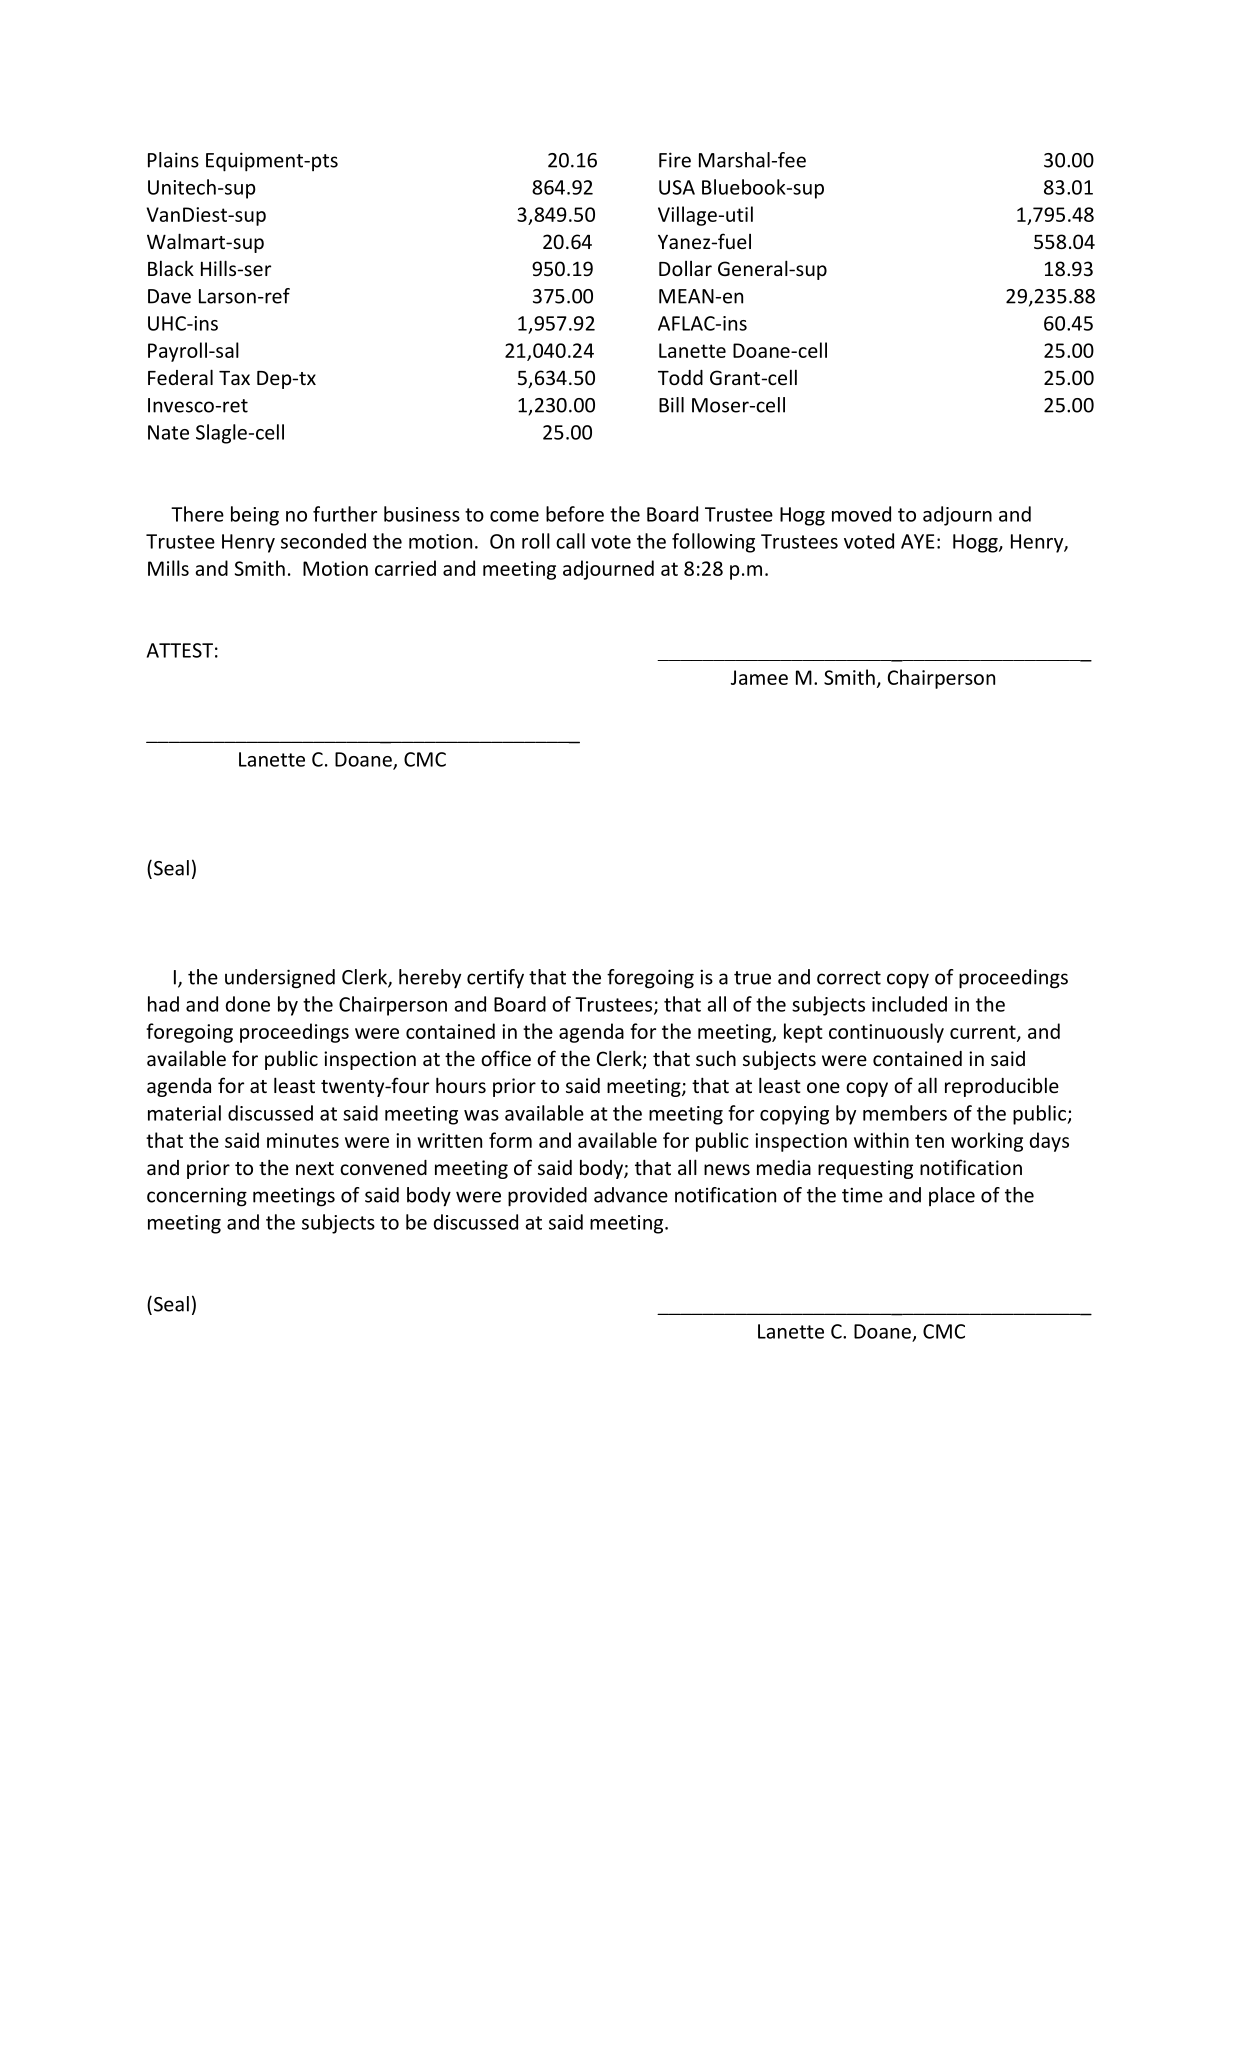  What do you see at coordinates (495, 978) in the image?
I see `certify` at bounding box center [495, 978].
